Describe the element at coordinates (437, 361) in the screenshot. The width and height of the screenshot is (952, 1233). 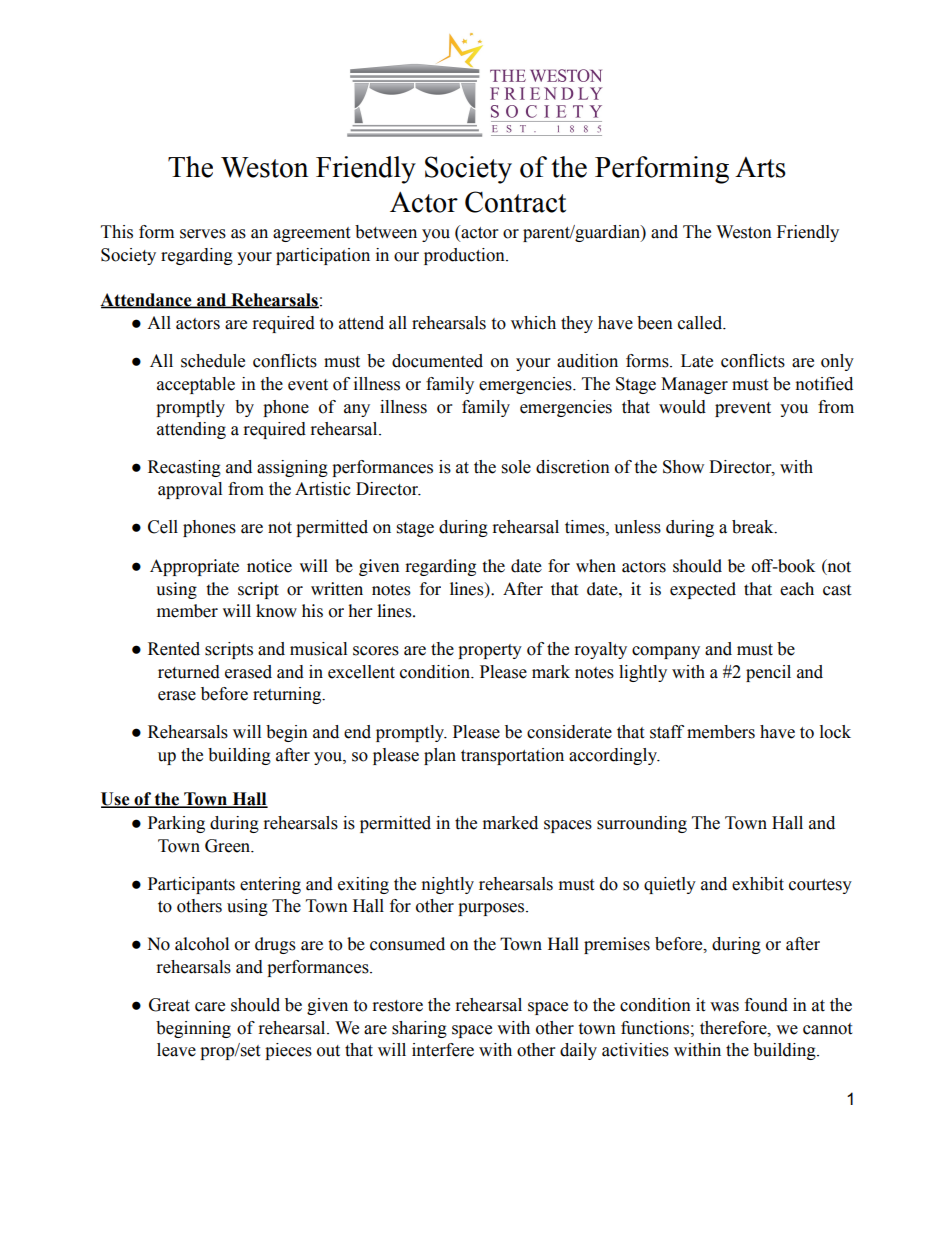
I see `documented` at that location.
